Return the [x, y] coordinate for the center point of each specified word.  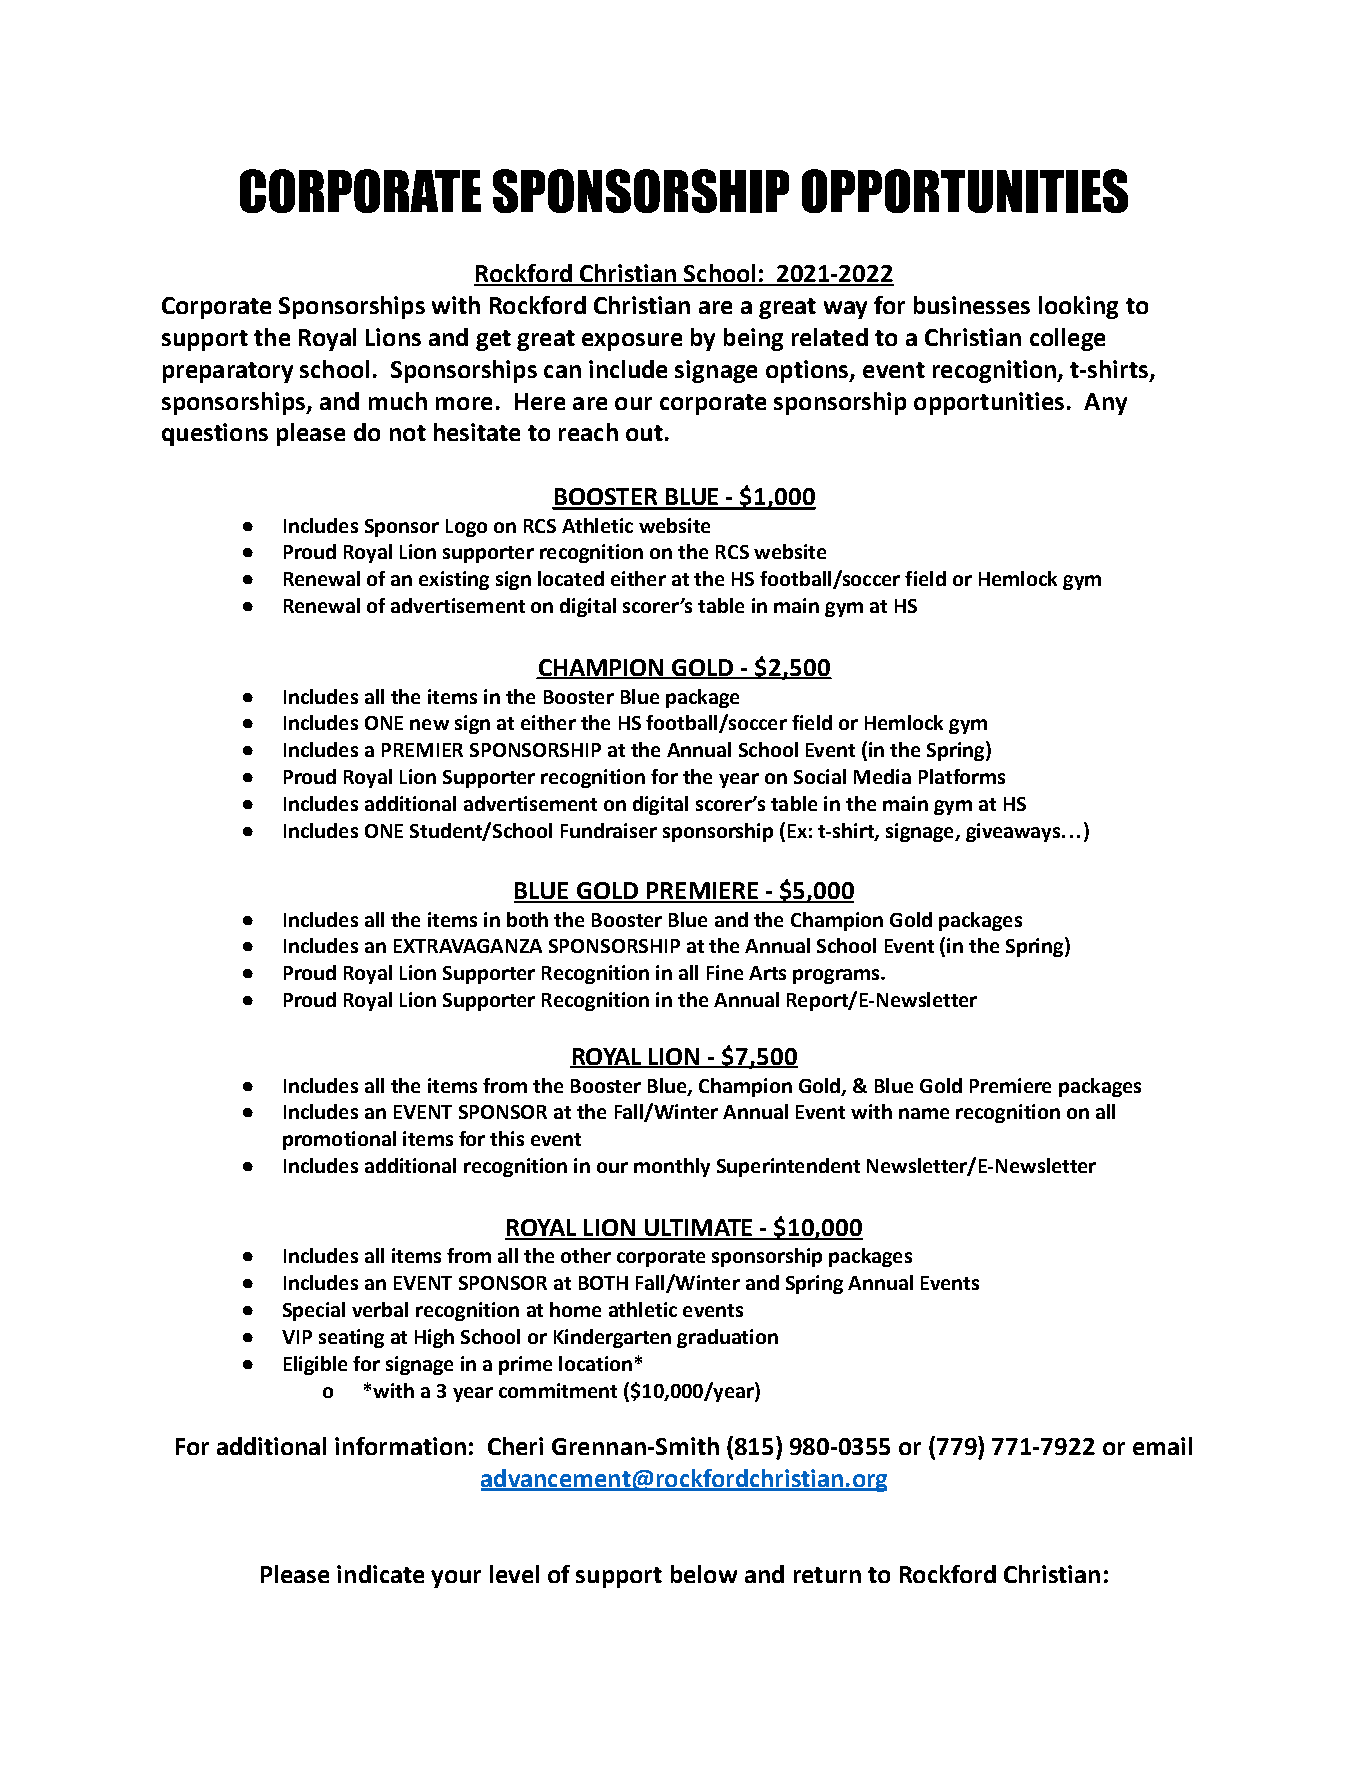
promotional [339, 1140]
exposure [632, 342]
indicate [380, 1574]
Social [820, 776]
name [924, 1113]
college [1067, 339]
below [704, 1574]
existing [454, 580]
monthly [672, 1167]
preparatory [228, 372]
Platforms [962, 776]
